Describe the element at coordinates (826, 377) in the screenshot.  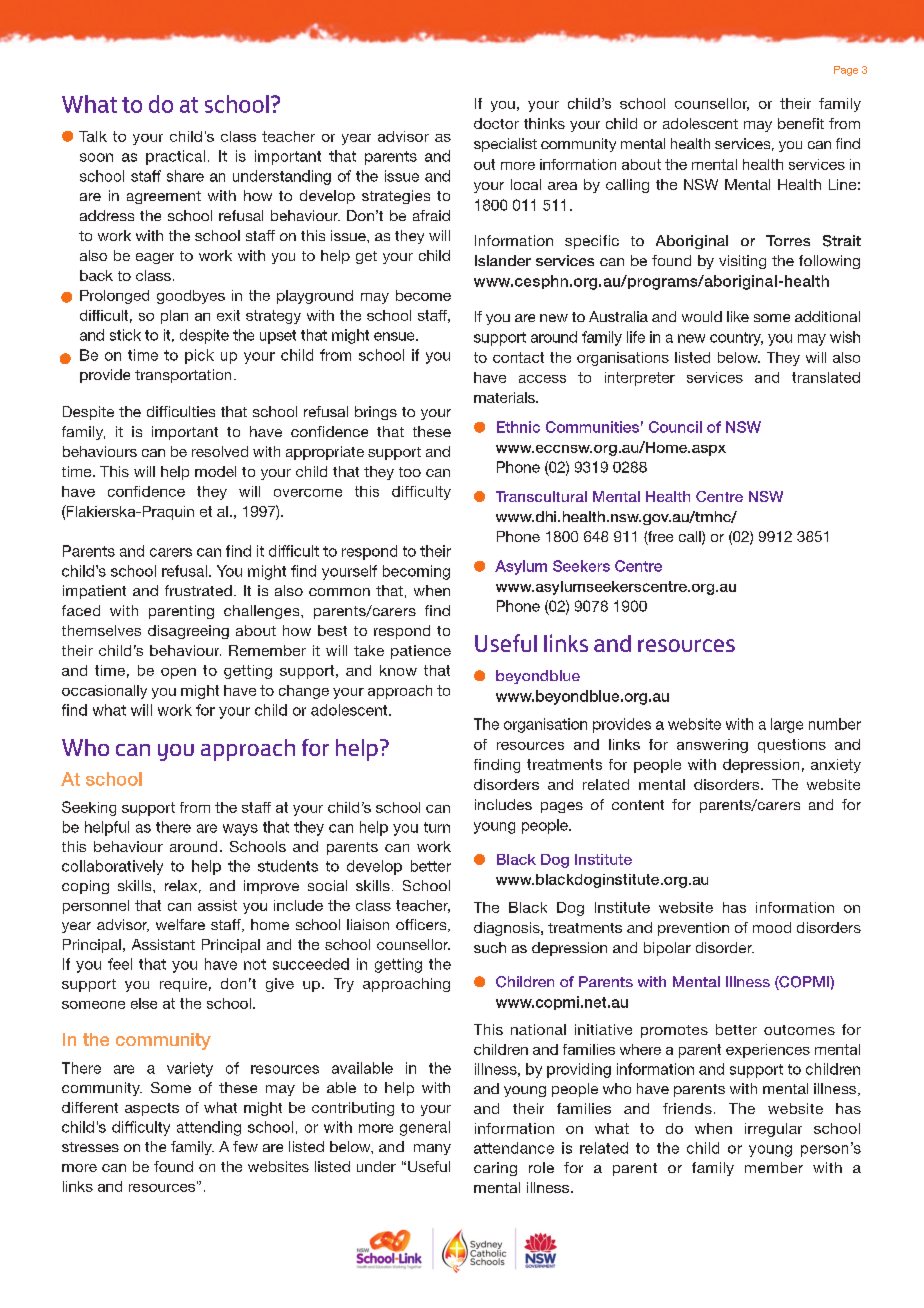
I see `translated` at that location.
